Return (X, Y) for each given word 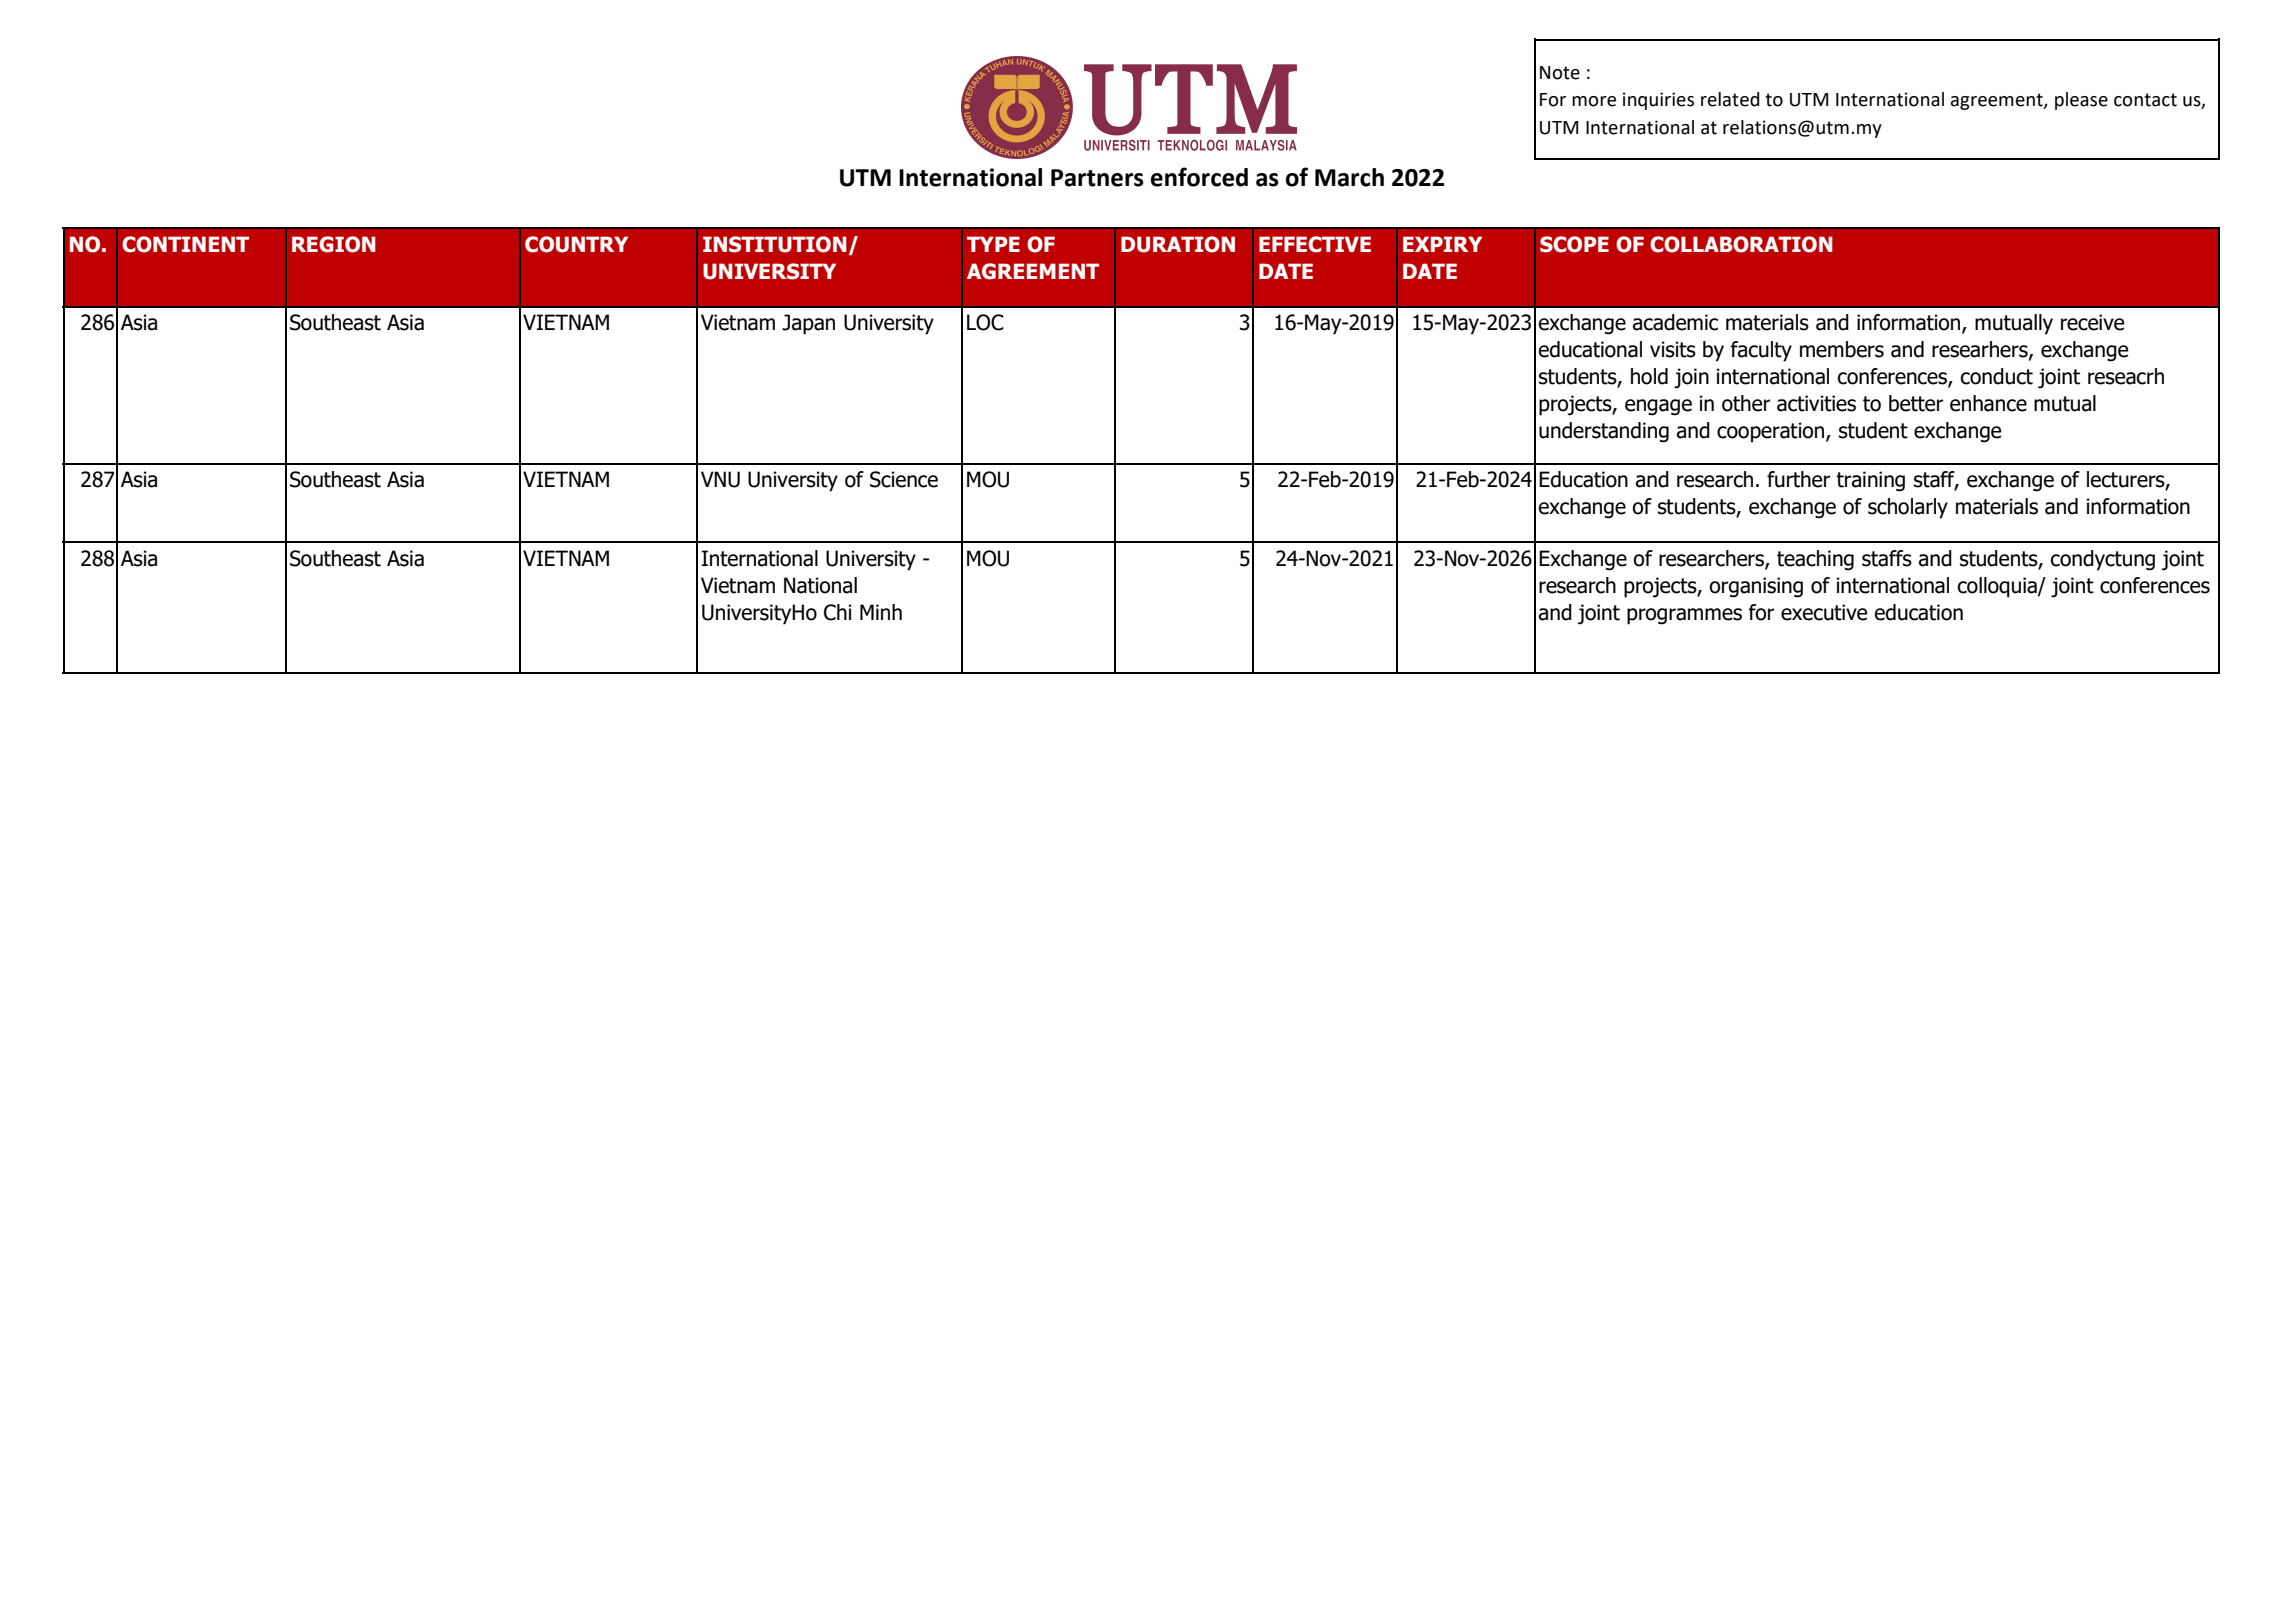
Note (1560, 73)
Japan (808, 324)
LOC (985, 322)
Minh (881, 612)
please (2081, 101)
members (1842, 349)
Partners (1097, 178)
